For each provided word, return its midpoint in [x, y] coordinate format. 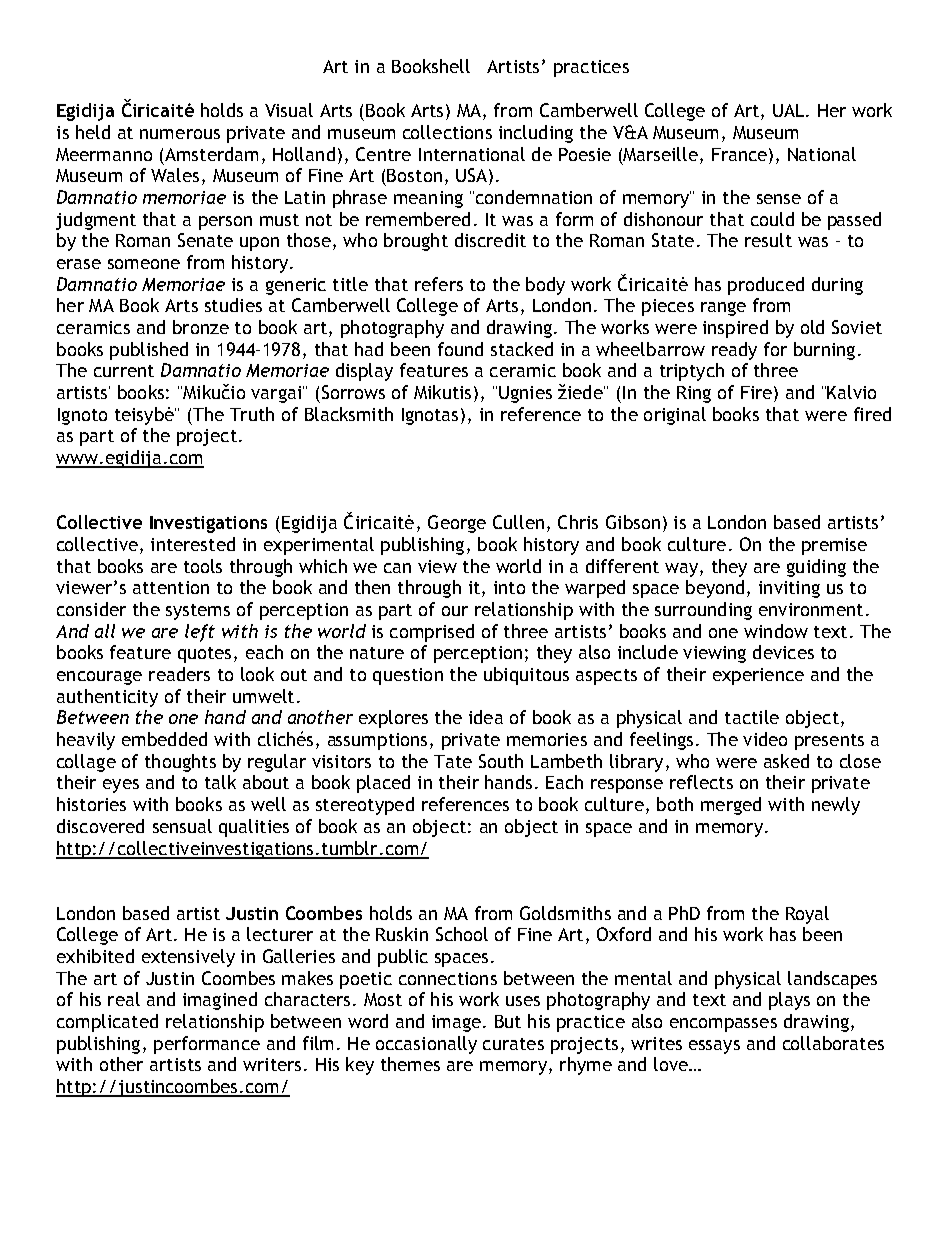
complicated [107, 1023]
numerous [180, 134]
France [739, 154]
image [456, 1023]
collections [447, 132]
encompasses [723, 1025]
